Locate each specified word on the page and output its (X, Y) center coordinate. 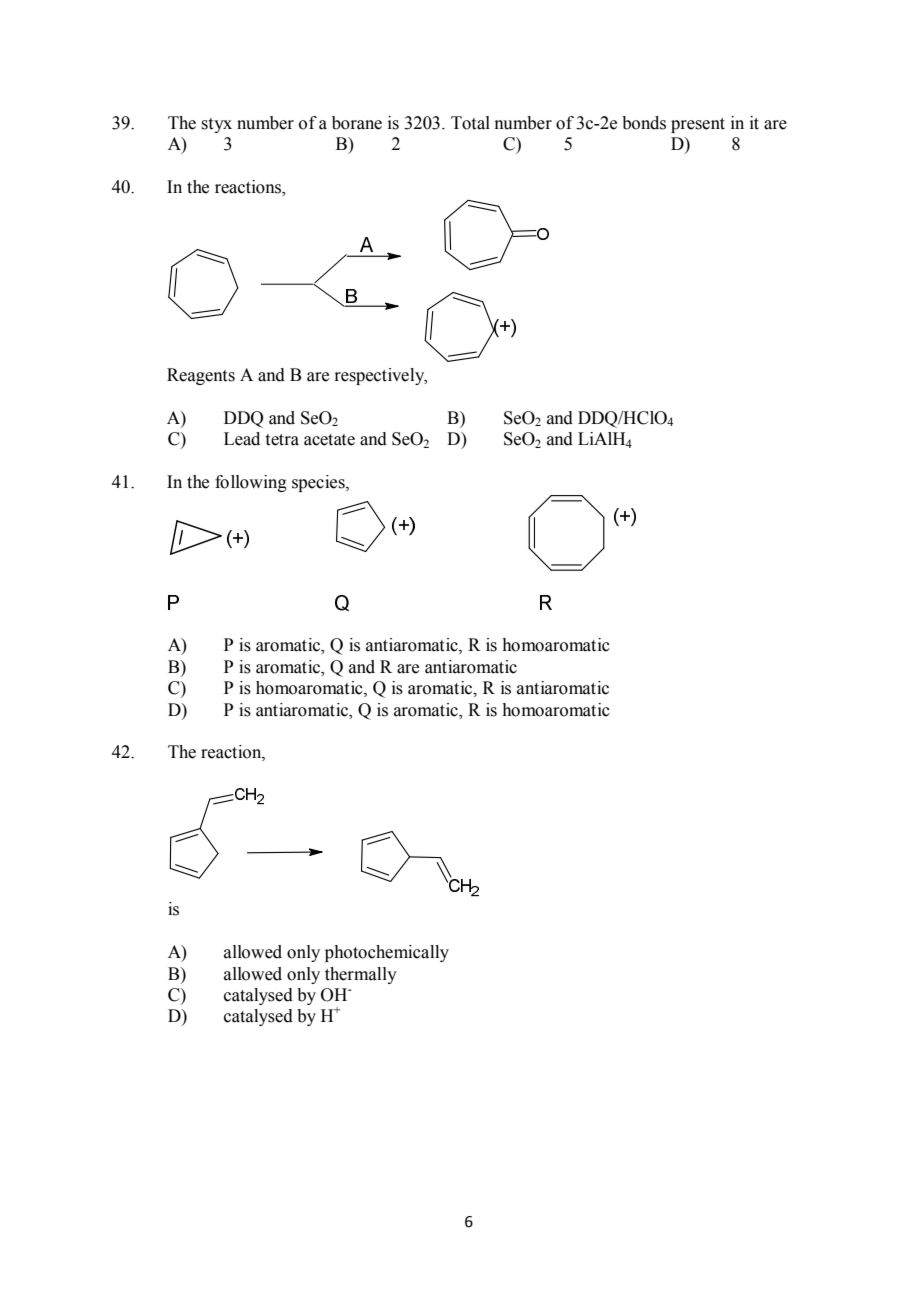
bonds (644, 123)
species (319, 483)
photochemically (387, 953)
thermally (361, 975)
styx (216, 125)
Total (470, 123)
